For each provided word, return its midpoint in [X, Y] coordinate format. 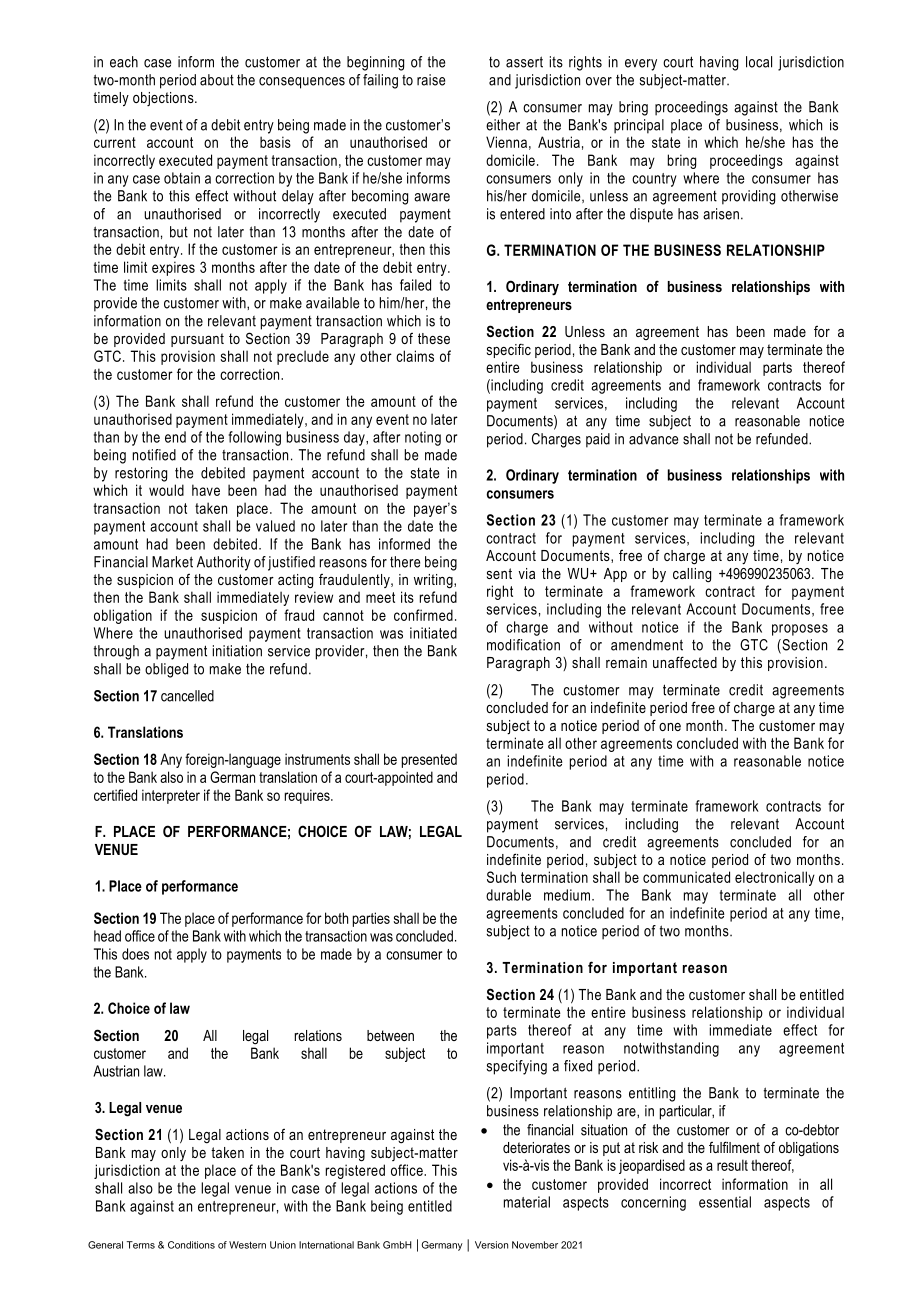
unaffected [685, 662]
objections [164, 99]
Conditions [191, 1245]
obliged [166, 670]
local [759, 62]
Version [491, 1245]
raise [431, 80]
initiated [433, 633]
